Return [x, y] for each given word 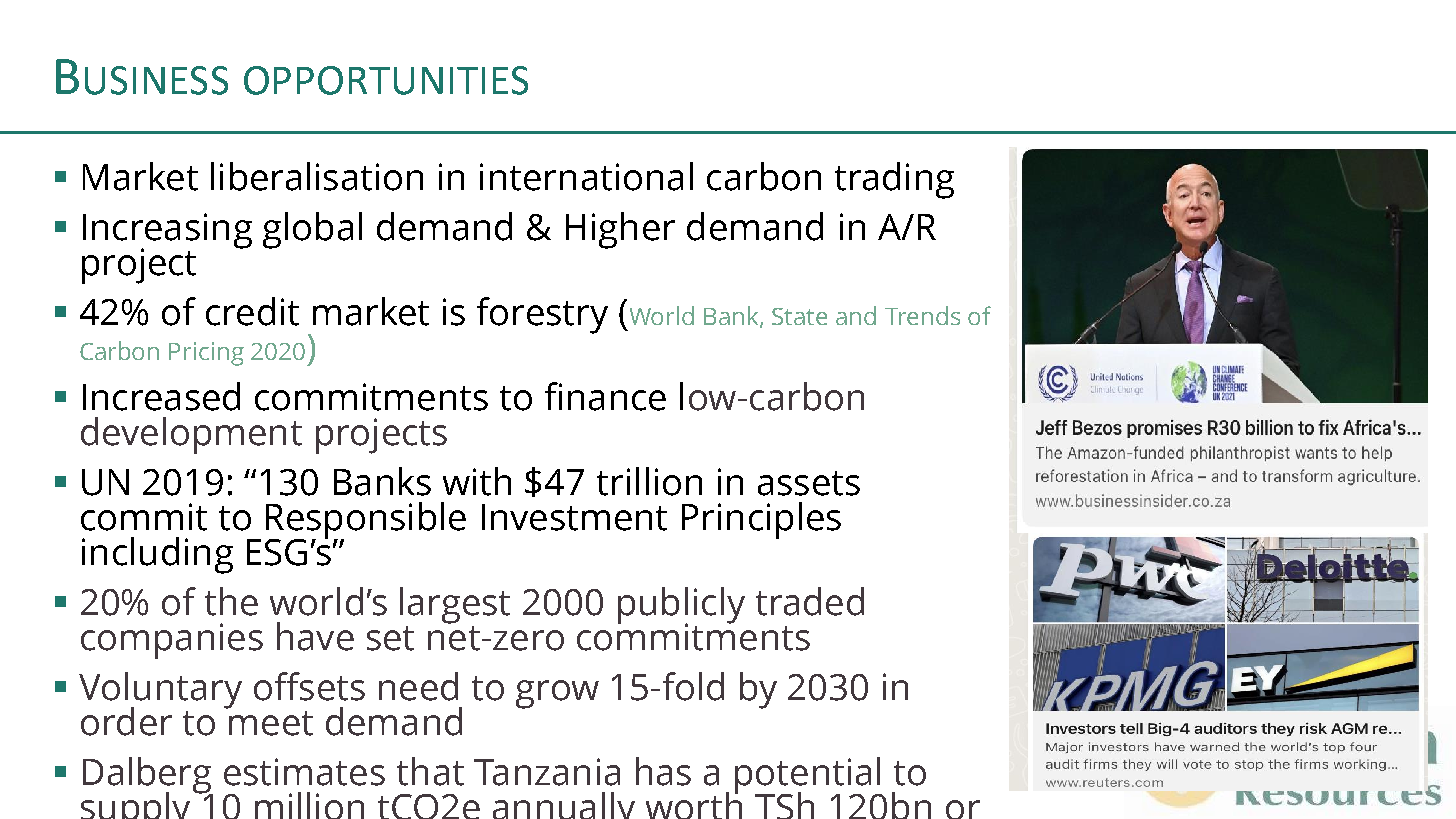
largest [455, 605]
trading [894, 180]
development [191, 435]
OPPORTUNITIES [386, 80]
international [586, 176]
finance [605, 396]
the [231, 601]
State [799, 316]
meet [271, 723]
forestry [542, 315]
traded [810, 601]
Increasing [167, 232]
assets [809, 483]
